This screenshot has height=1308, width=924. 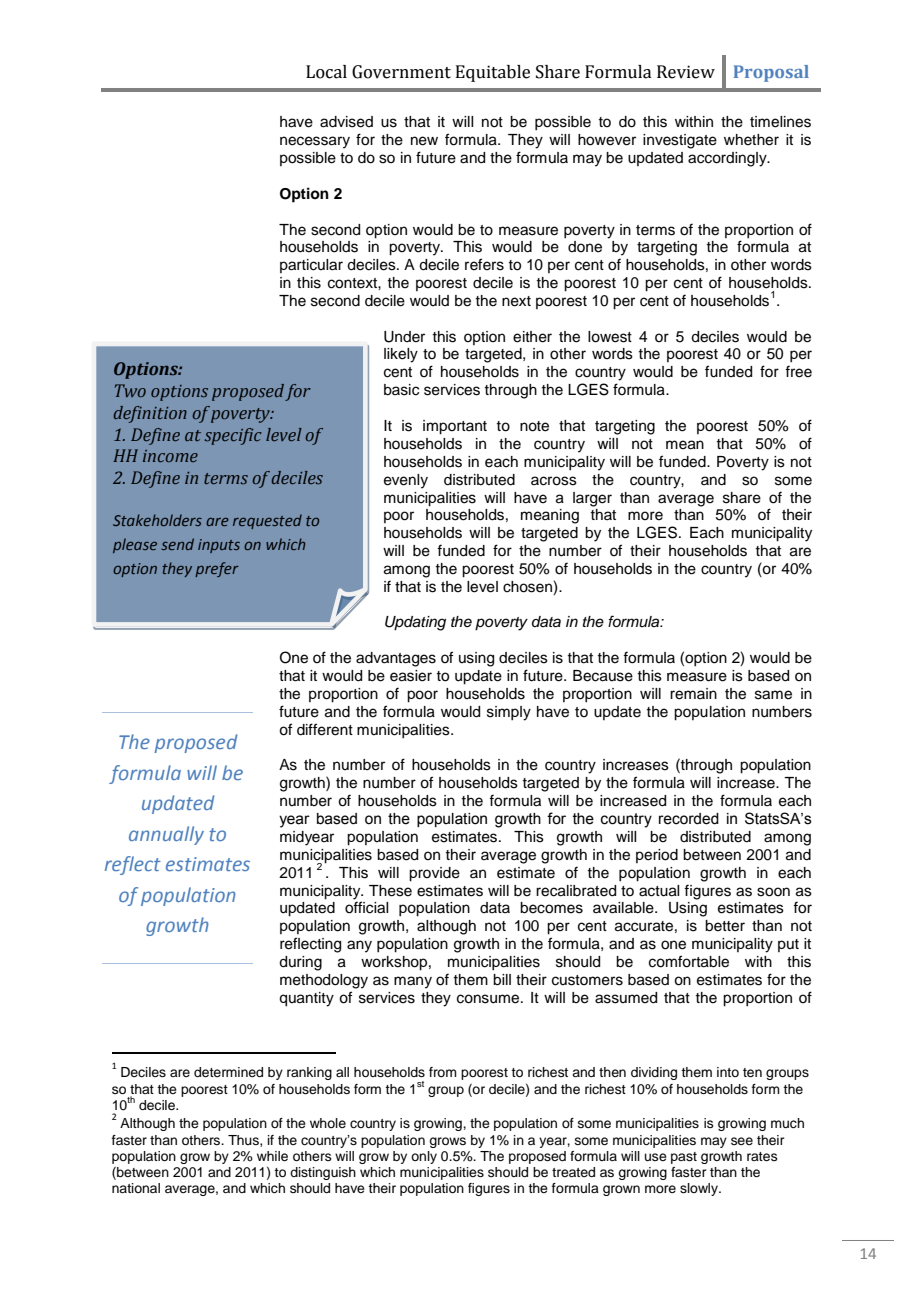 What do you see at coordinates (315, 142) in the screenshot?
I see `necessary` at bounding box center [315, 142].
